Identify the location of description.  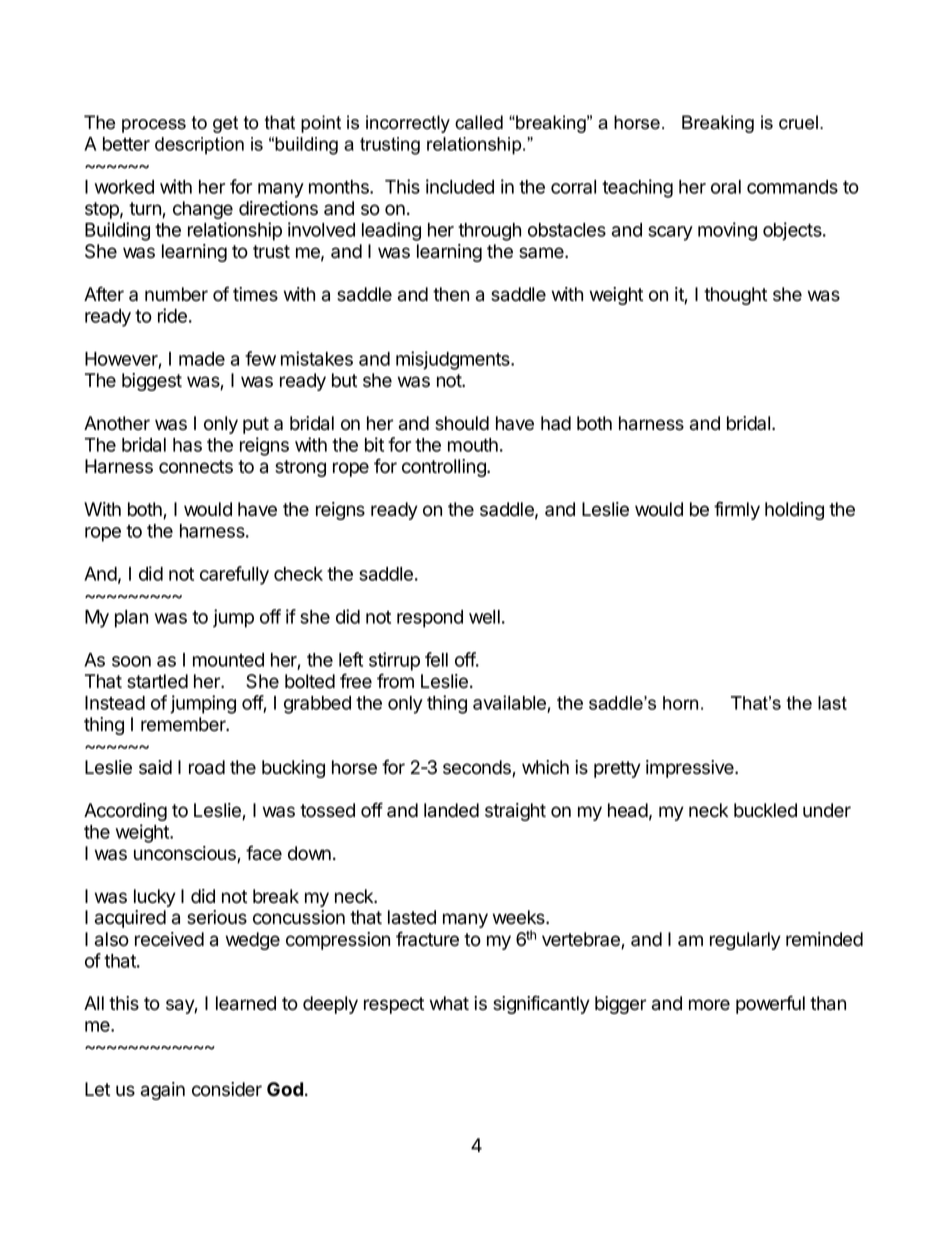
(199, 146).
